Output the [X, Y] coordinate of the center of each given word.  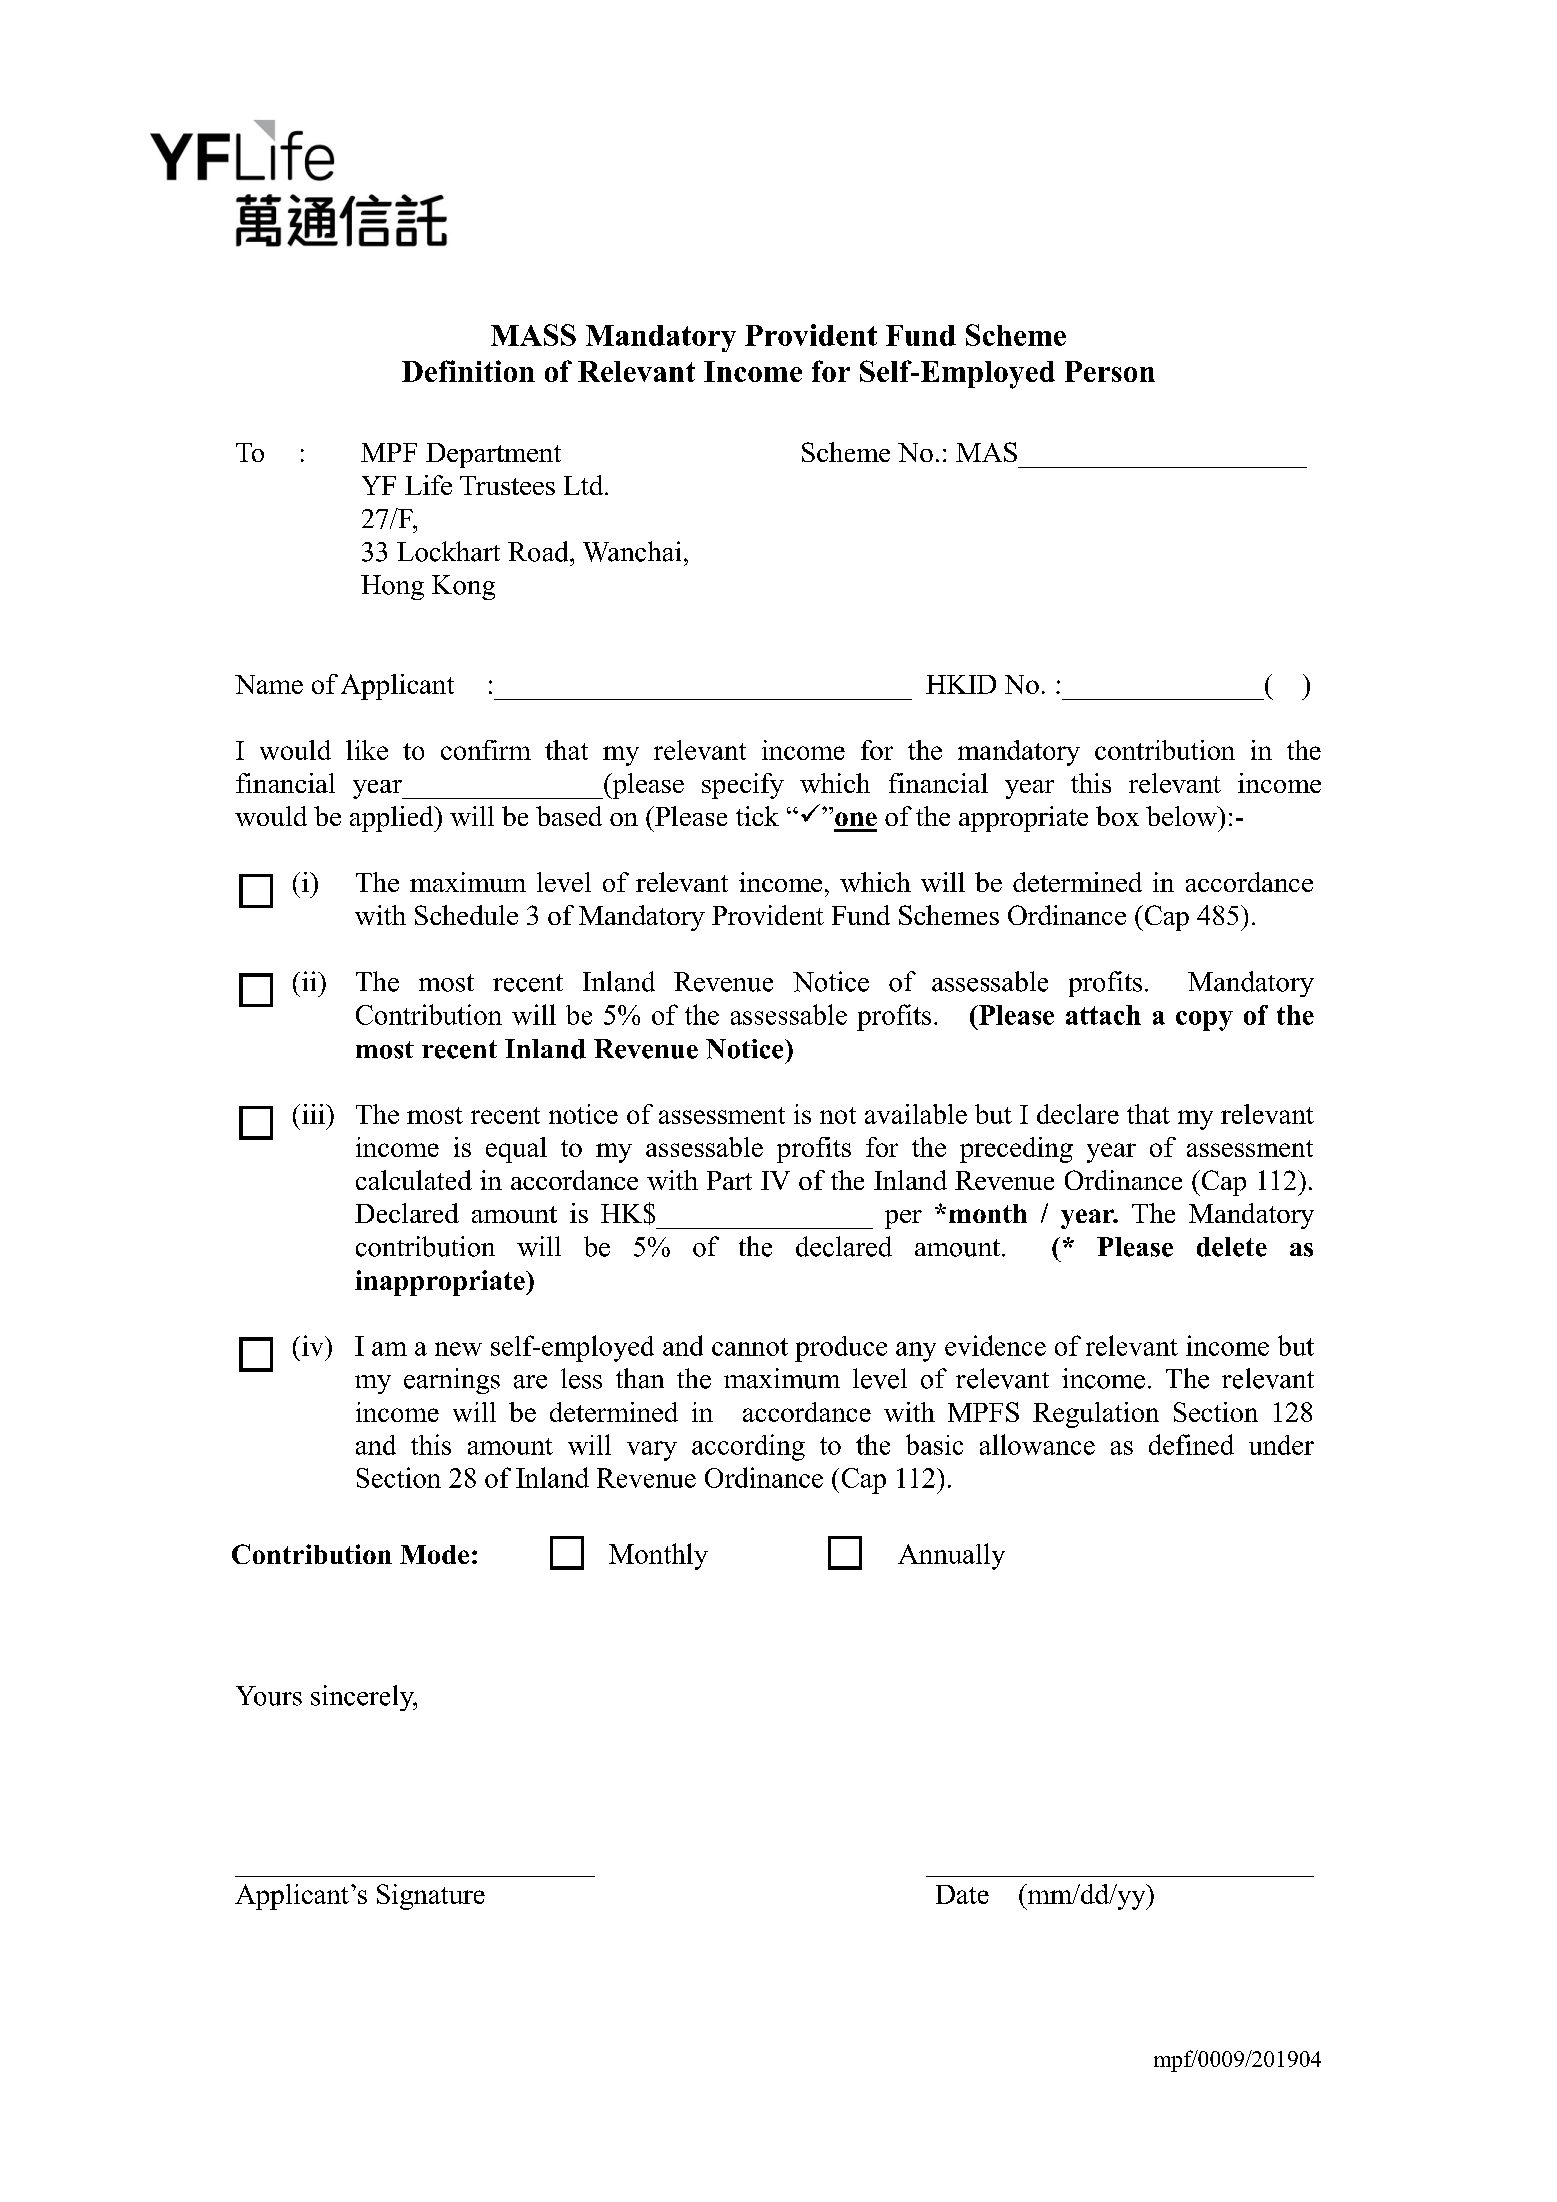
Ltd [585, 485]
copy [1204, 1021]
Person [1110, 371]
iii [314, 1114]
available [916, 1114]
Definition [468, 371]
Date [962, 1894]
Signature [431, 1897]
